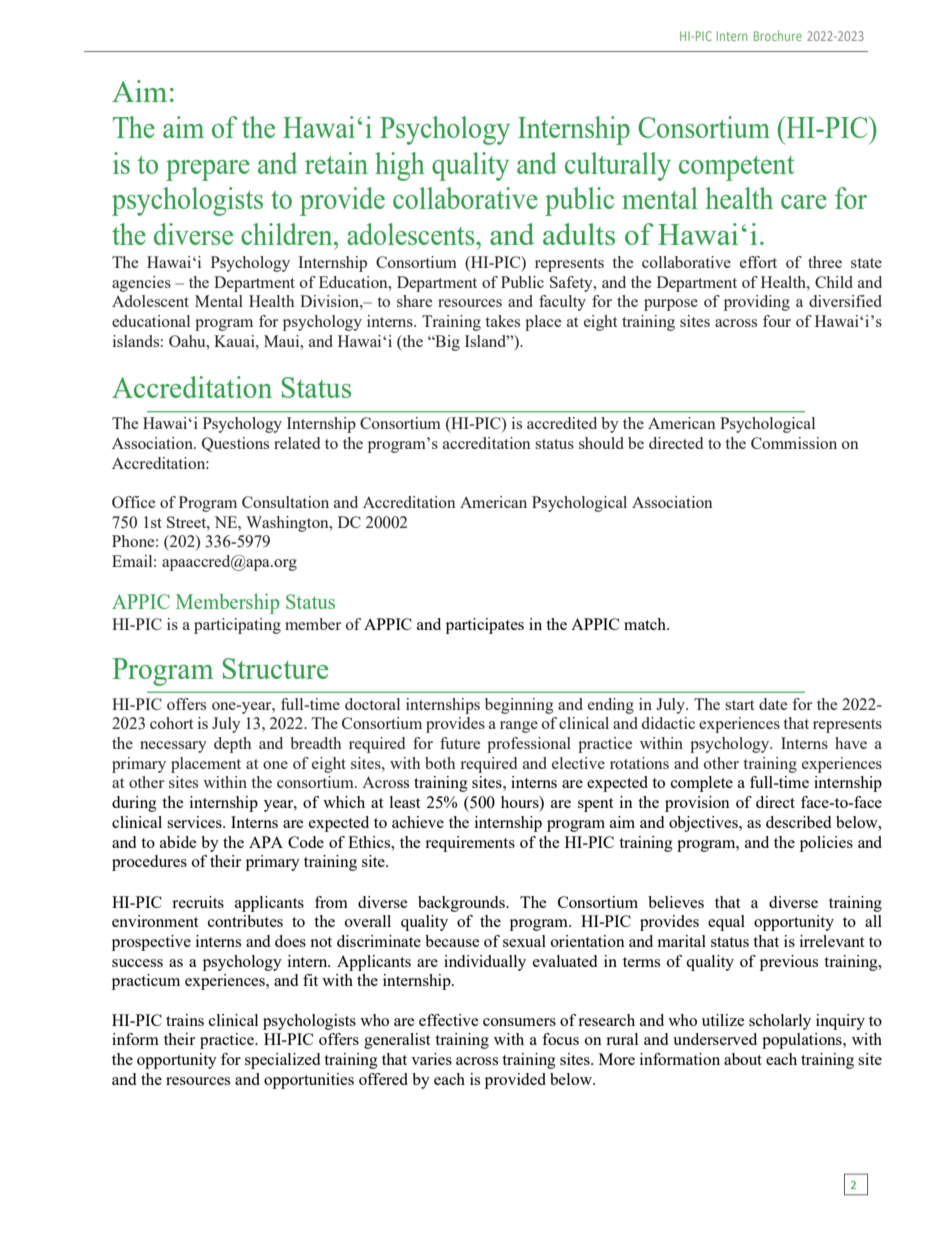 Image resolution: width=952 pixels, height=1233 pixels. What do you see at coordinates (171, 723) in the screenshot?
I see `cohort` at bounding box center [171, 723].
